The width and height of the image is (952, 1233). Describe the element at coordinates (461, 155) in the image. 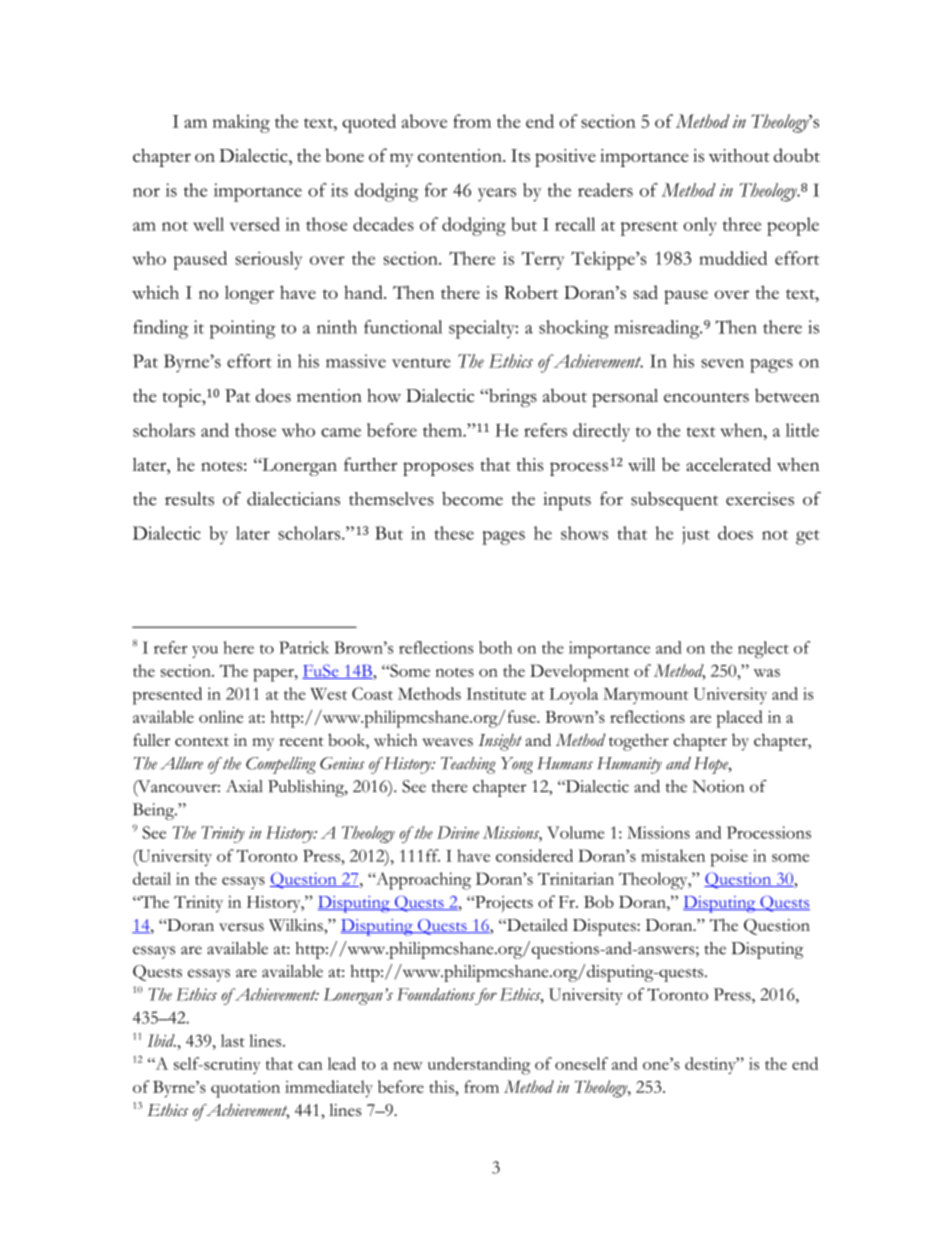

I see `contention` at that location.
